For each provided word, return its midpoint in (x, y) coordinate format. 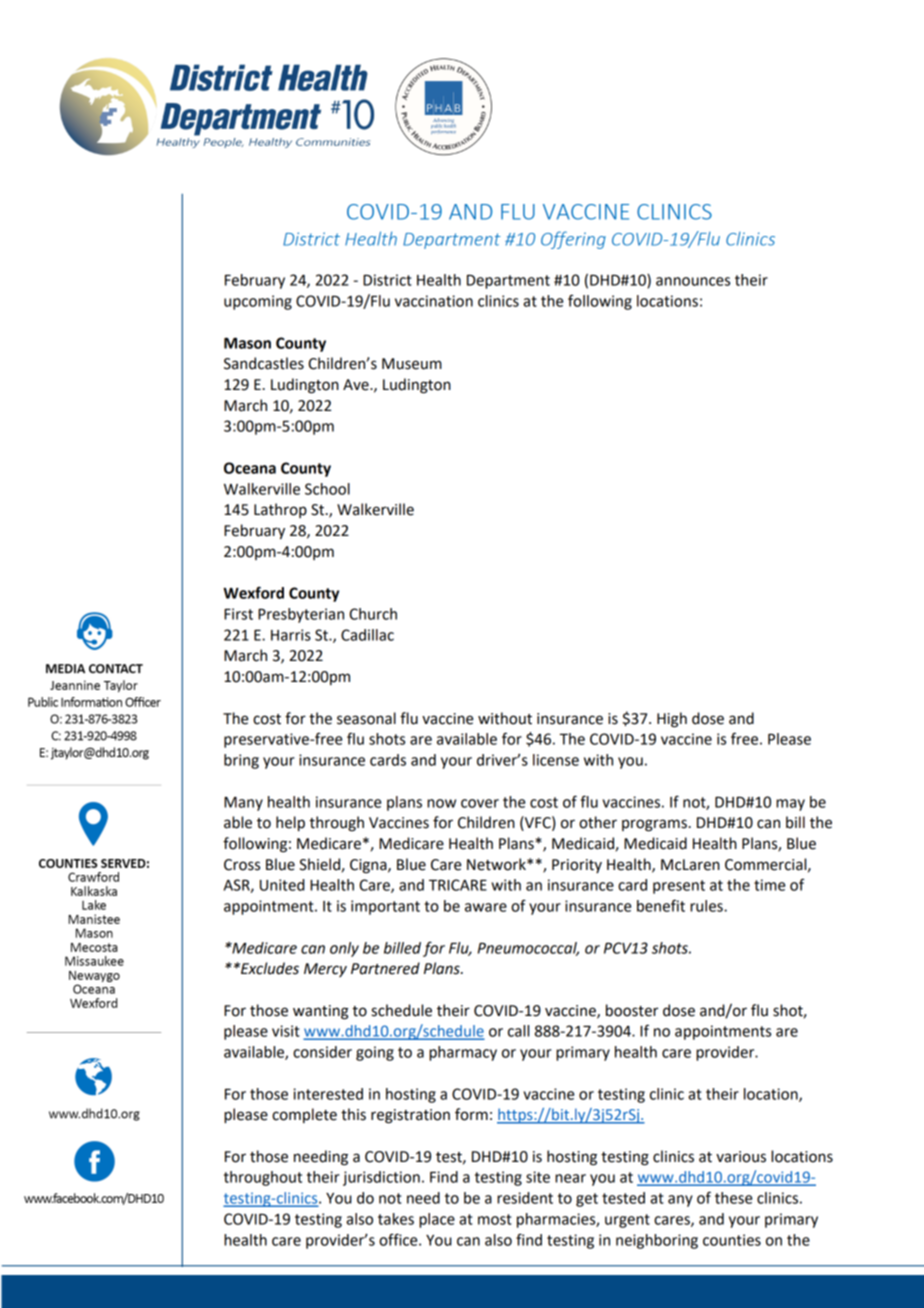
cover (480, 803)
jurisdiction (381, 1178)
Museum (412, 364)
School (327, 489)
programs (654, 825)
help (290, 823)
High (672, 720)
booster (632, 1010)
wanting (320, 1012)
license (556, 760)
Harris (291, 635)
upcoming (258, 302)
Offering (573, 240)
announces (693, 281)
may (790, 805)
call (518, 1031)
